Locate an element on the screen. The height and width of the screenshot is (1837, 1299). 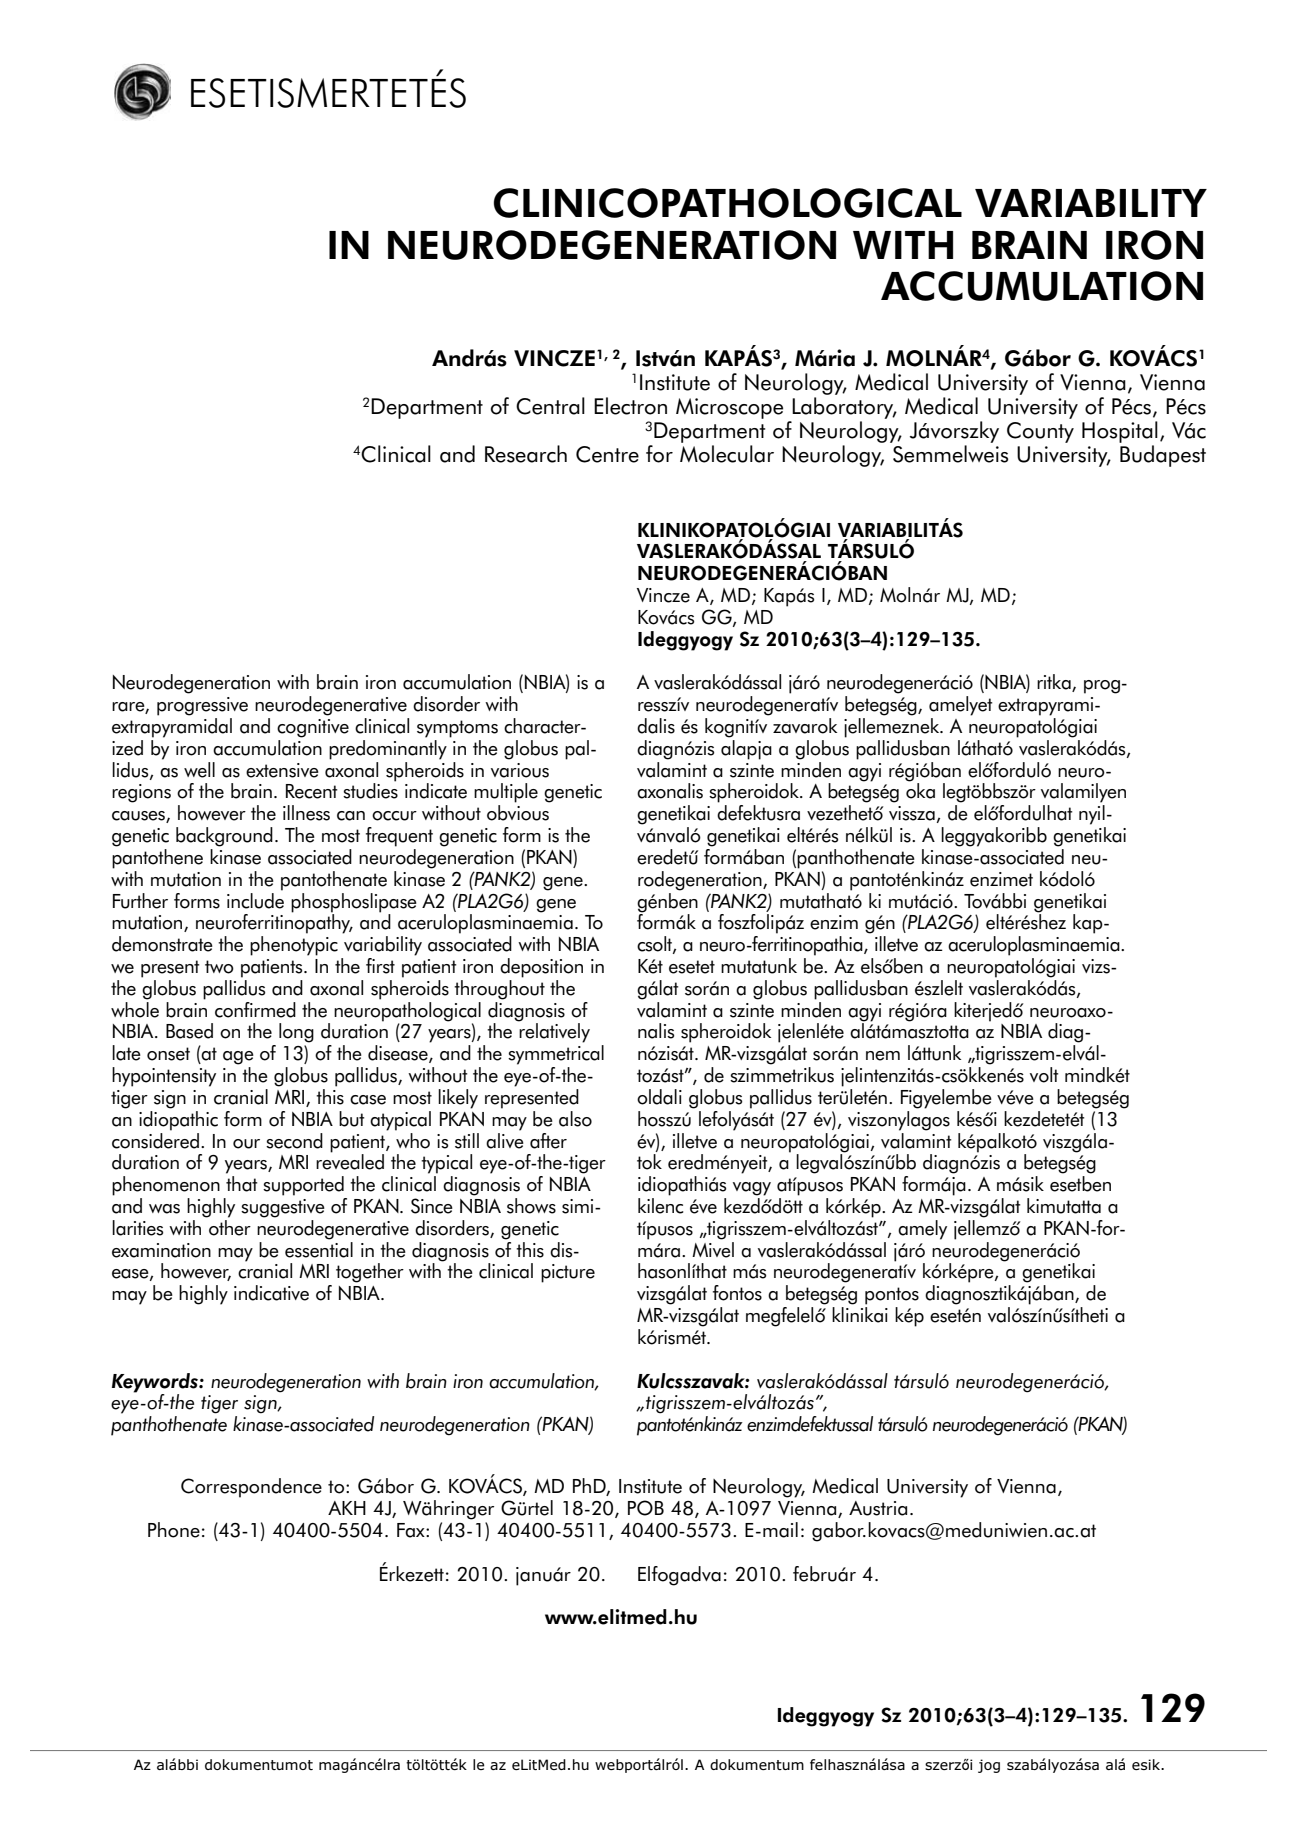
also is located at coordinates (575, 1119).
